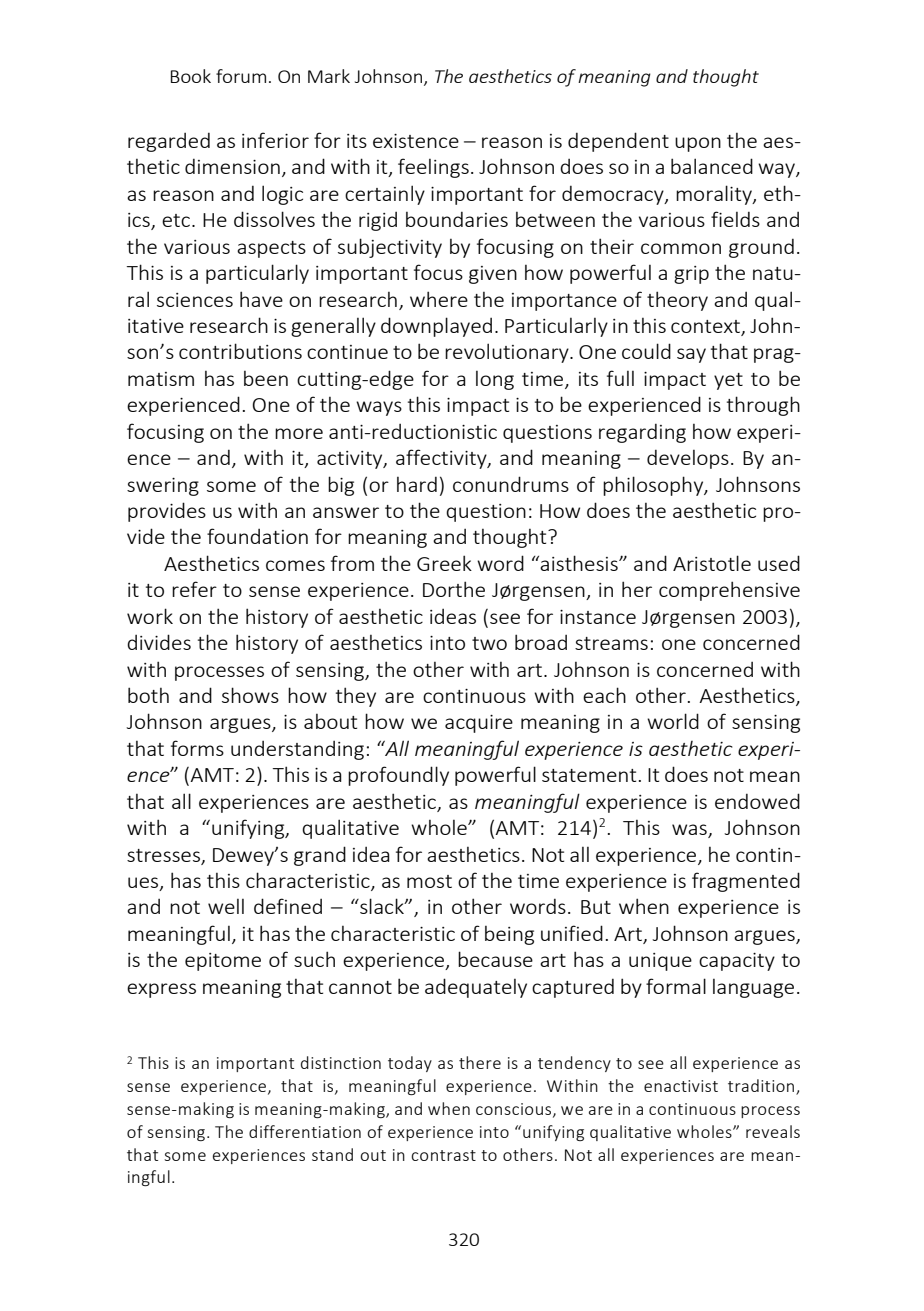 The image size is (924, 1311). I want to click on most, so click(429, 881).
